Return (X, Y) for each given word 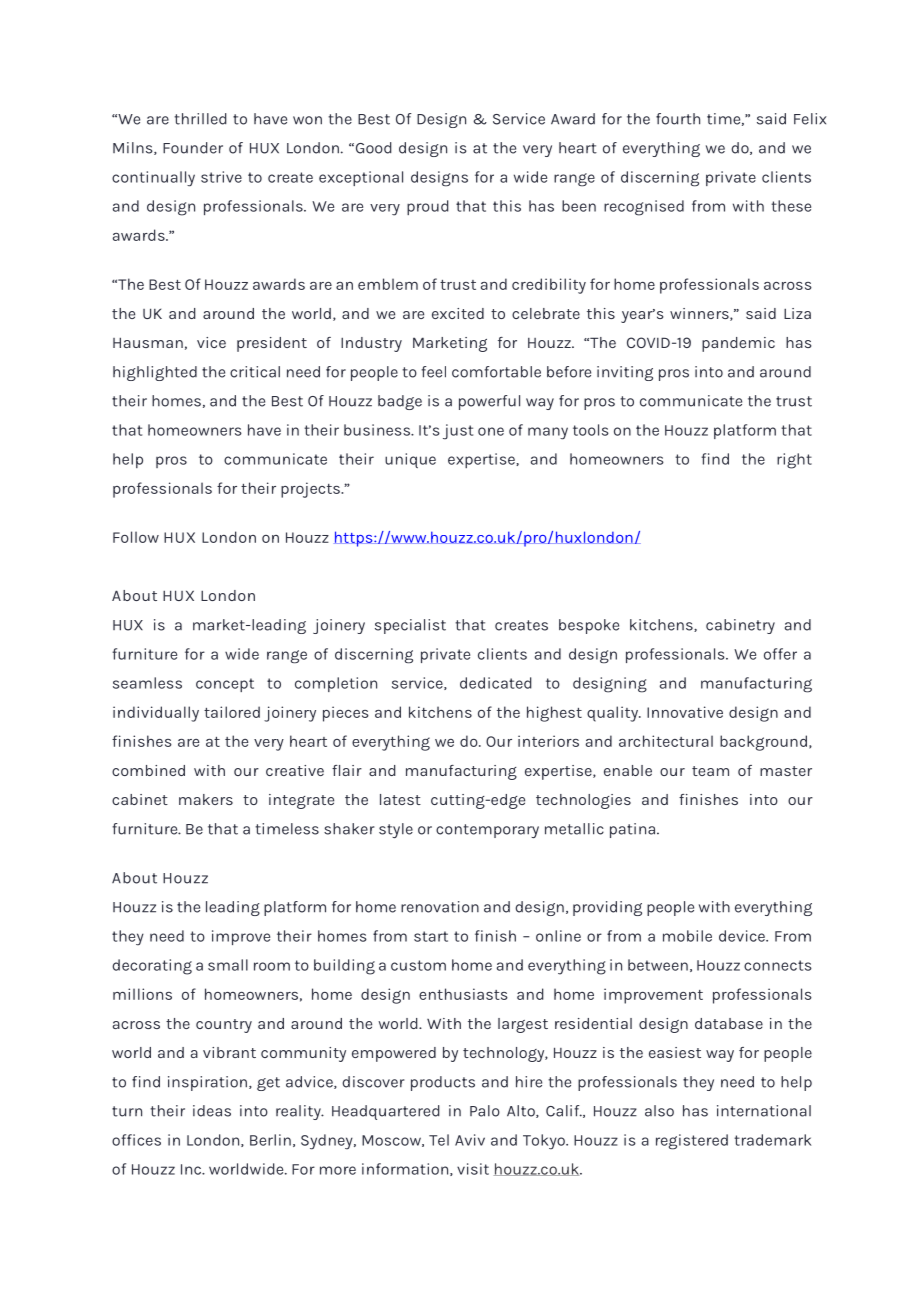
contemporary (487, 831)
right (794, 461)
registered (692, 1142)
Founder (193, 148)
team (710, 771)
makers (206, 799)
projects (311, 490)
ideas (212, 1111)
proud (428, 207)
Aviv (470, 1140)
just (458, 432)
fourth (678, 119)
